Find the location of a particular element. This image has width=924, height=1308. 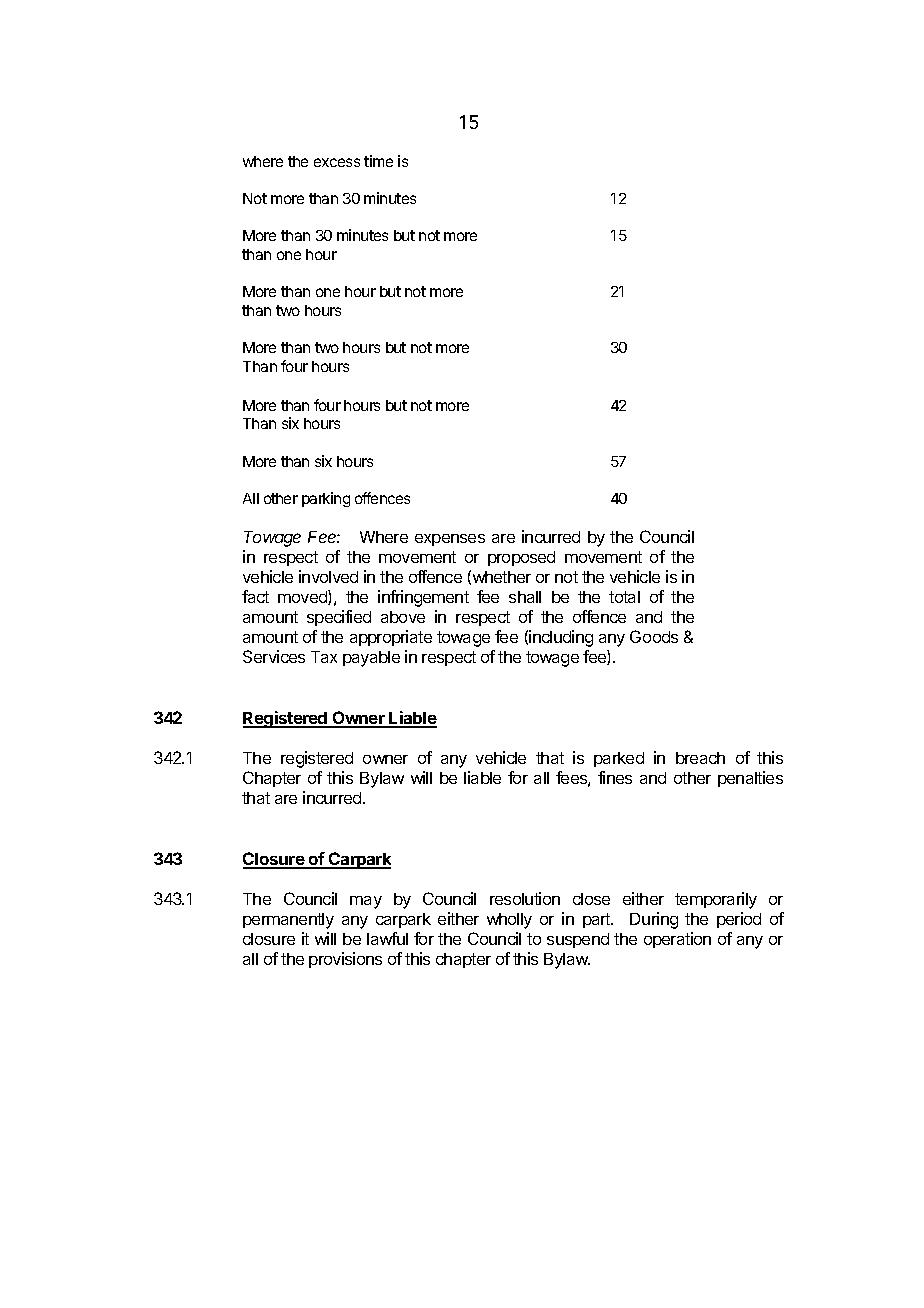

parking is located at coordinates (326, 499).
